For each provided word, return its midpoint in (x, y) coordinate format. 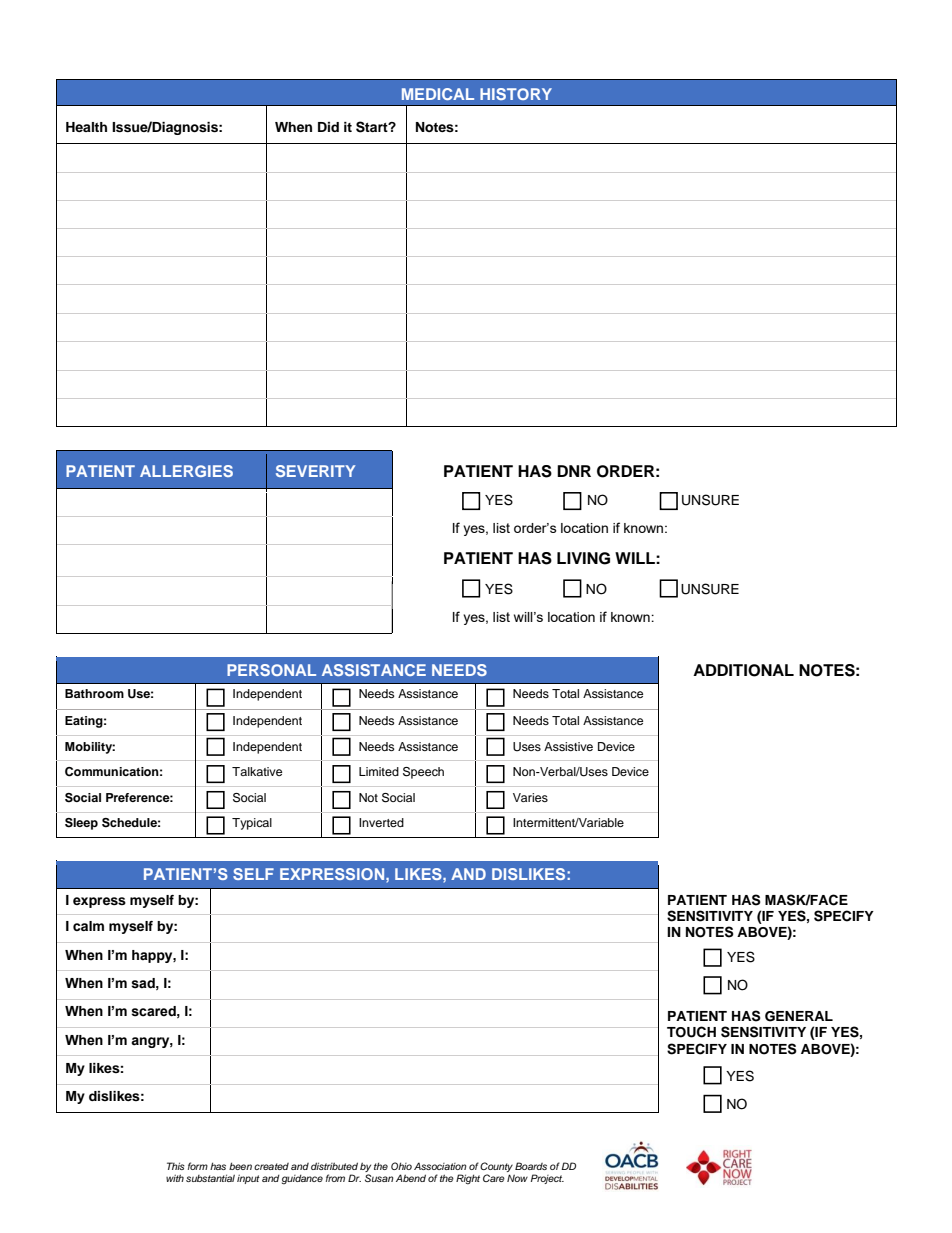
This (176, 1166)
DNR (574, 471)
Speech (423, 773)
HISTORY (516, 94)
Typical (252, 824)
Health (86, 127)
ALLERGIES (186, 471)
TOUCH (691, 1032)
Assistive (568, 746)
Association (440, 1166)
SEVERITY (315, 471)
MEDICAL (438, 94)
